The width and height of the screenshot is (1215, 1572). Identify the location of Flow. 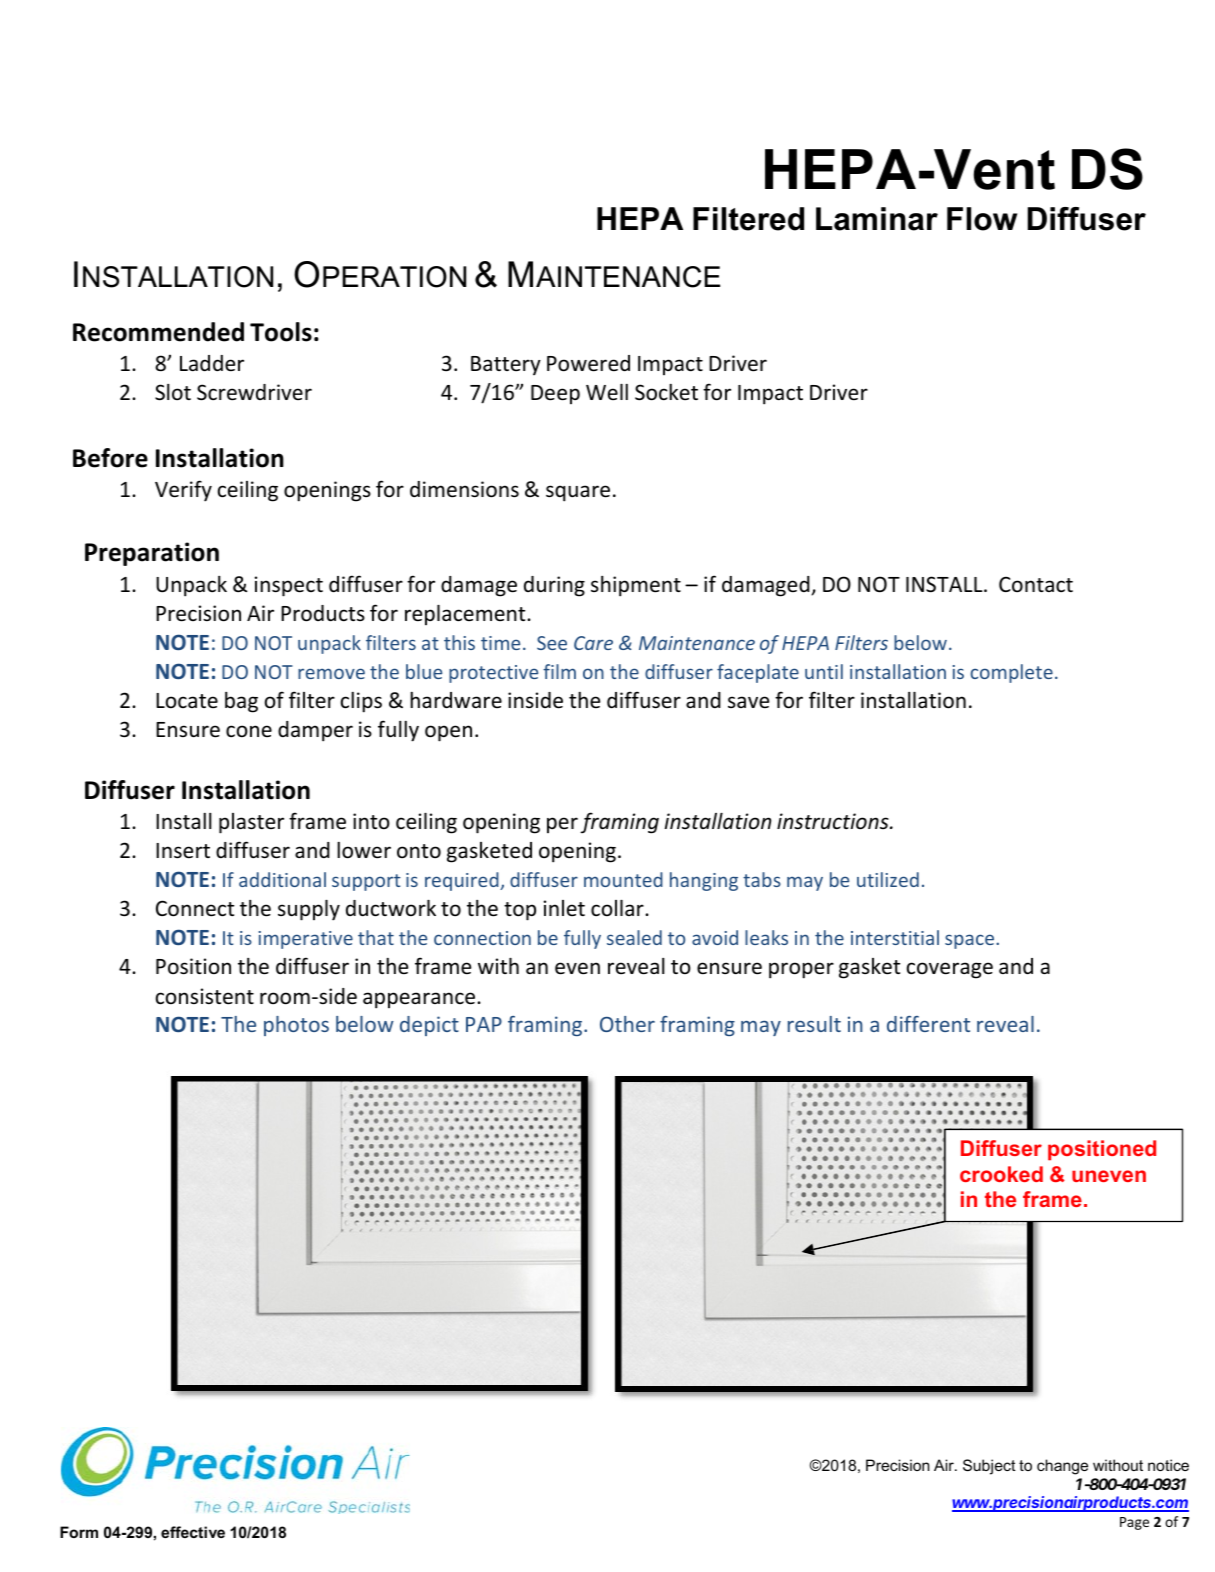
(982, 219).
